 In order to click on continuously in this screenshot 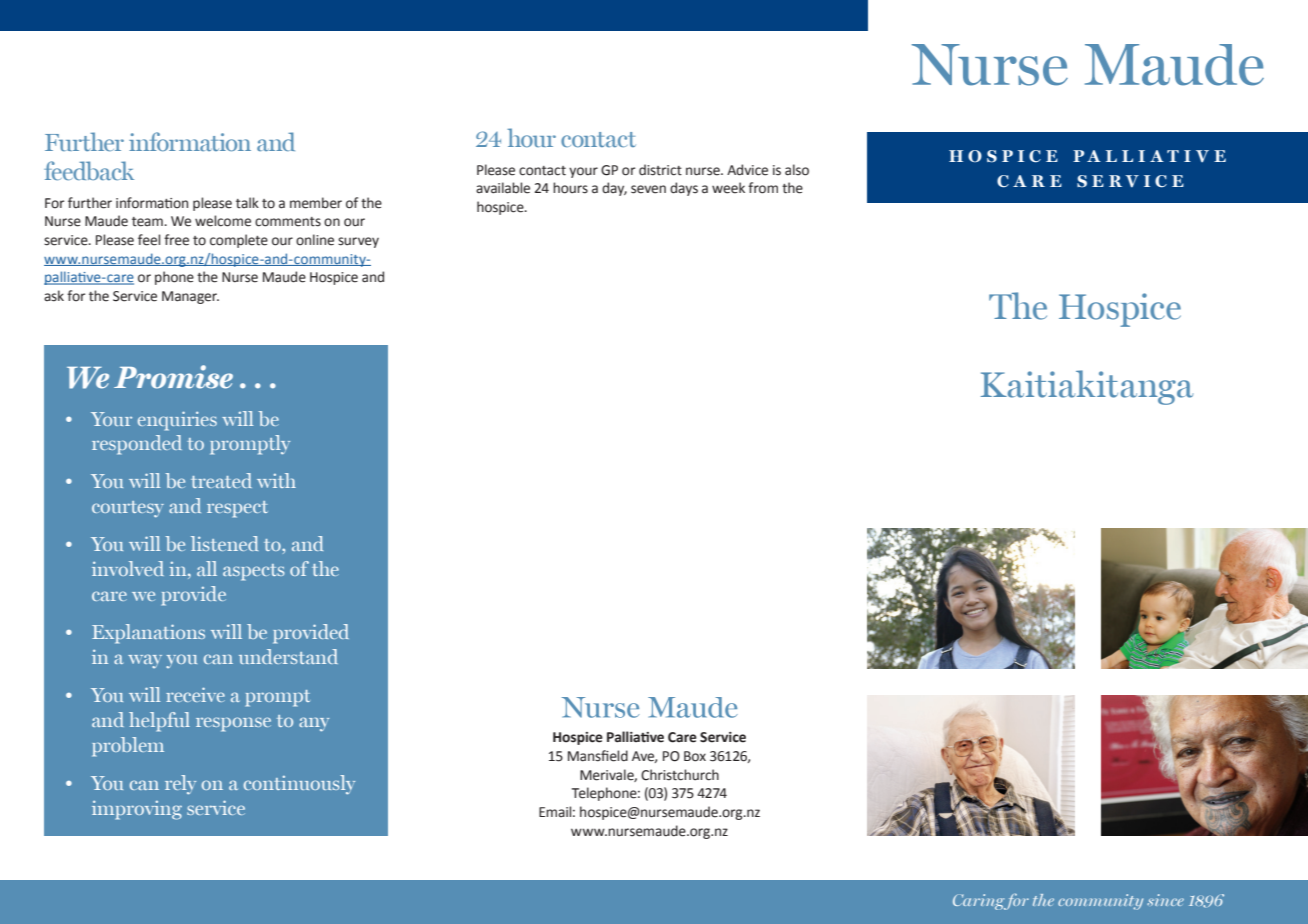, I will do `click(299, 784)`.
